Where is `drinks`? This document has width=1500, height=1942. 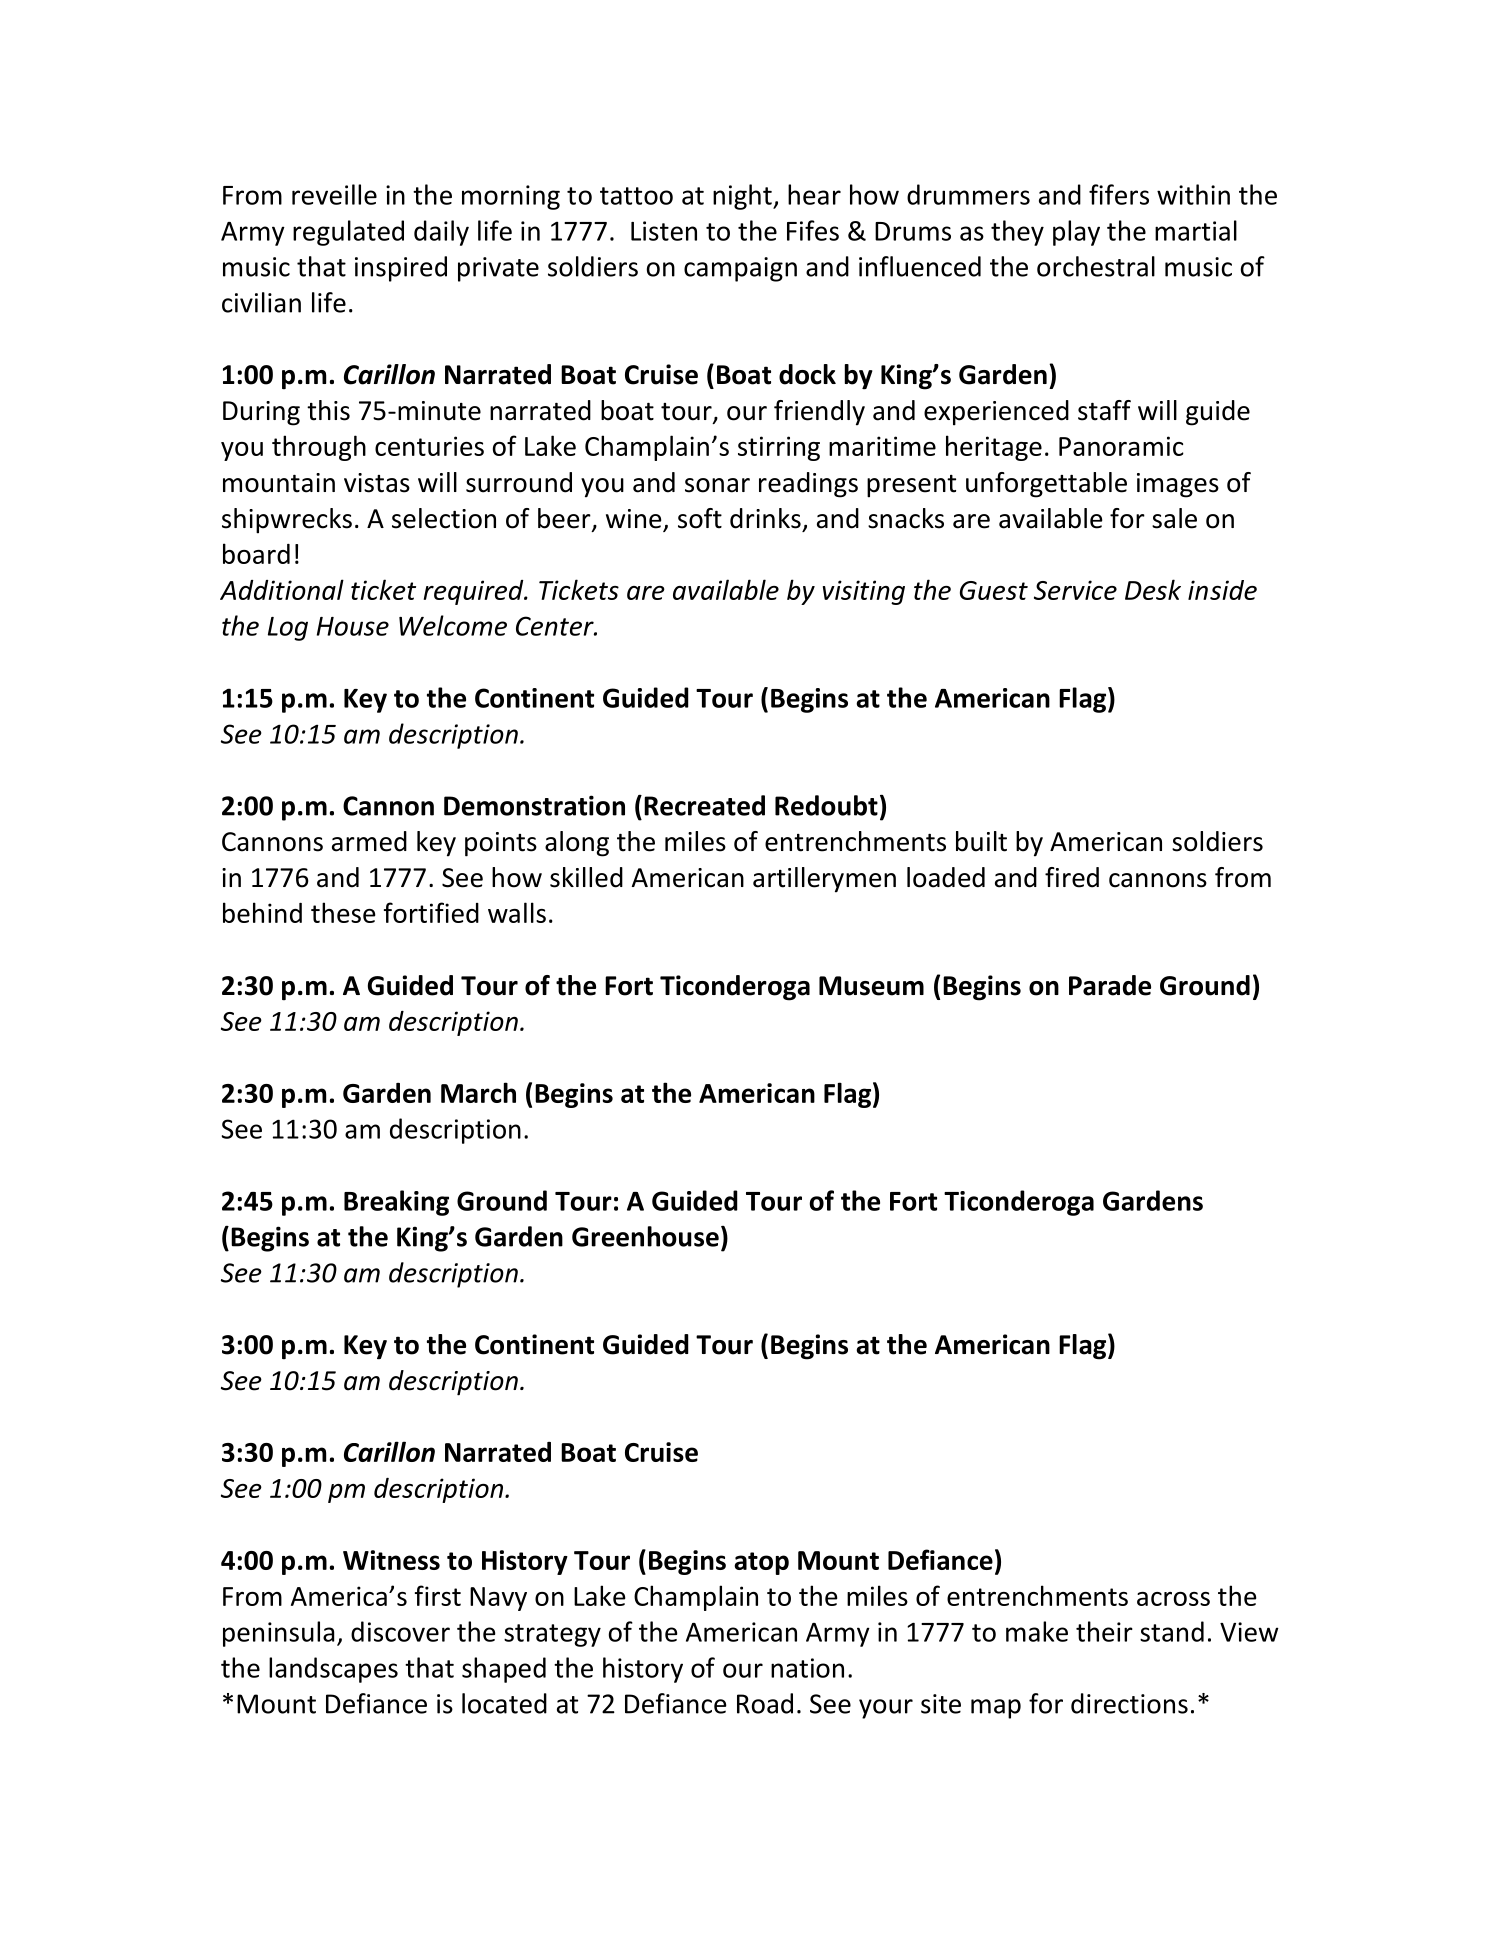 drinks is located at coordinates (765, 518).
